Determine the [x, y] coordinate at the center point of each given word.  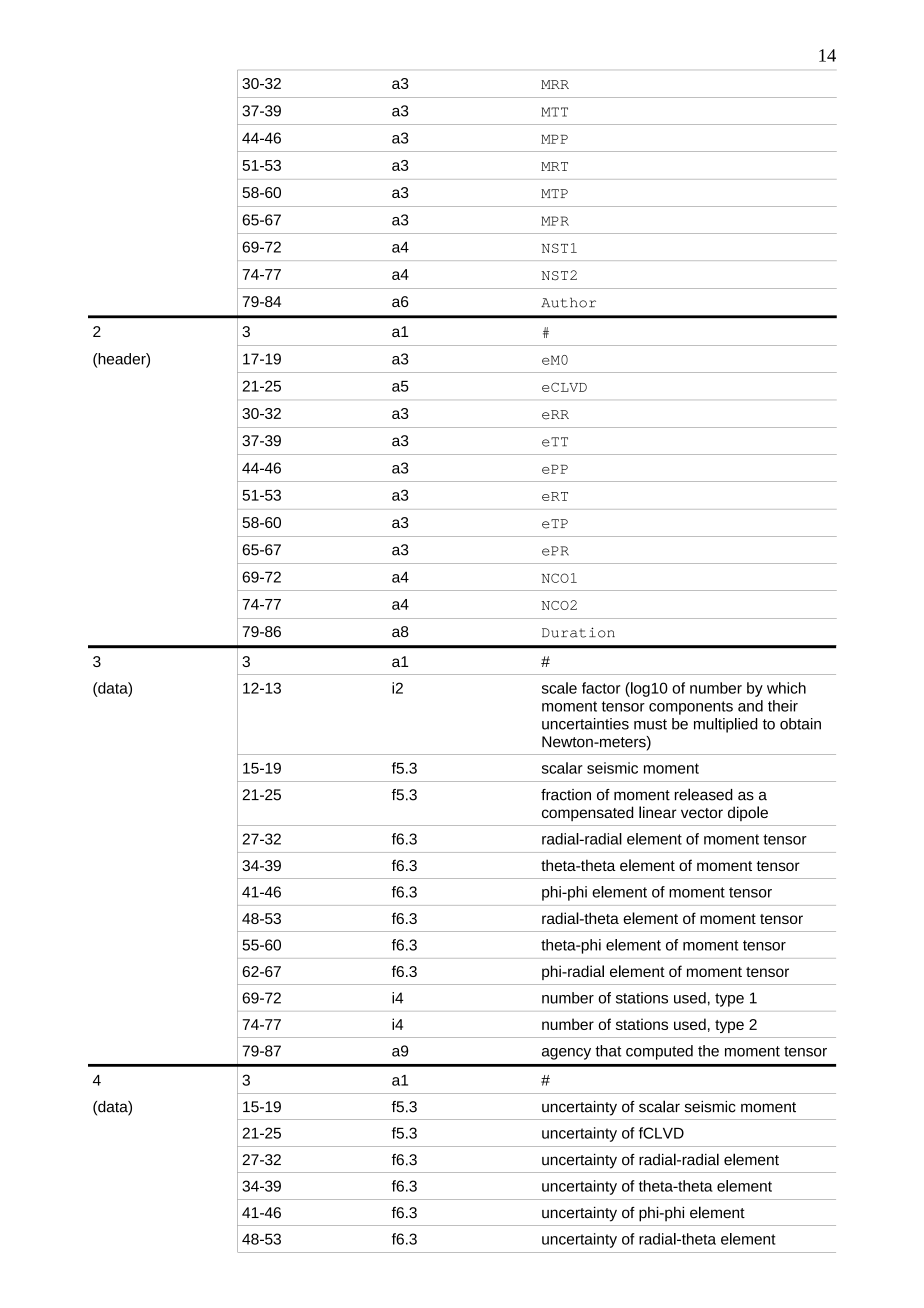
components [691, 708]
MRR [555, 84]
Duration [578, 632]
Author [568, 302]
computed [659, 1052]
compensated [588, 813]
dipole [748, 813]
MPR [555, 221]
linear [658, 812]
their [783, 706]
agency [566, 1054]
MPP [554, 139]
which [786, 688]
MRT [554, 166]
